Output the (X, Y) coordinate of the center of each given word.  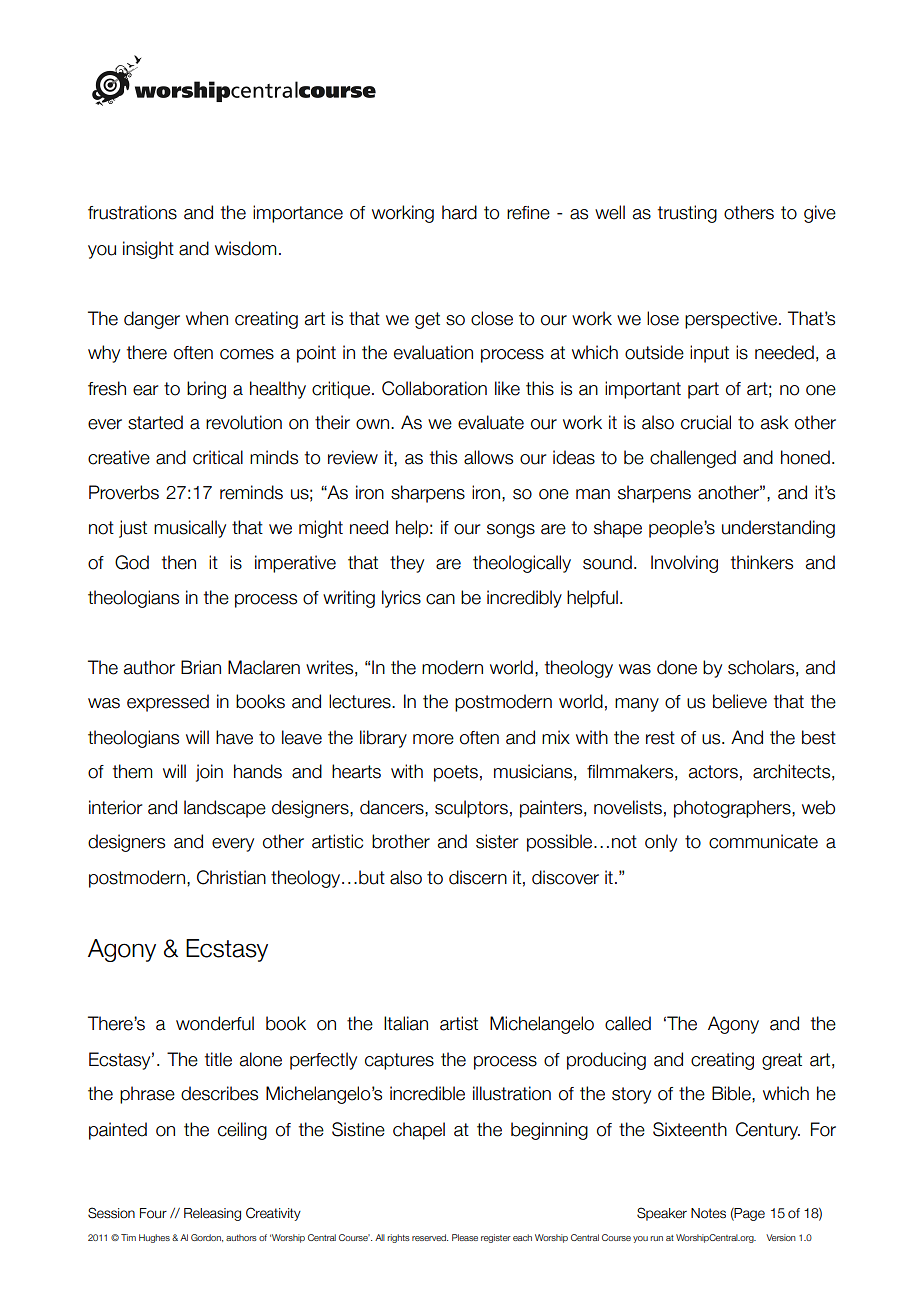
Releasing (212, 1214)
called (628, 1023)
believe (740, 701)
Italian (406, 1023)
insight (148, 250)
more (433, 739)
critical (218, 457)
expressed (168, 703)
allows (488, 457)
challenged (693, 459)
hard (459, 212)
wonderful (215, 1023)
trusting (687, 214)
